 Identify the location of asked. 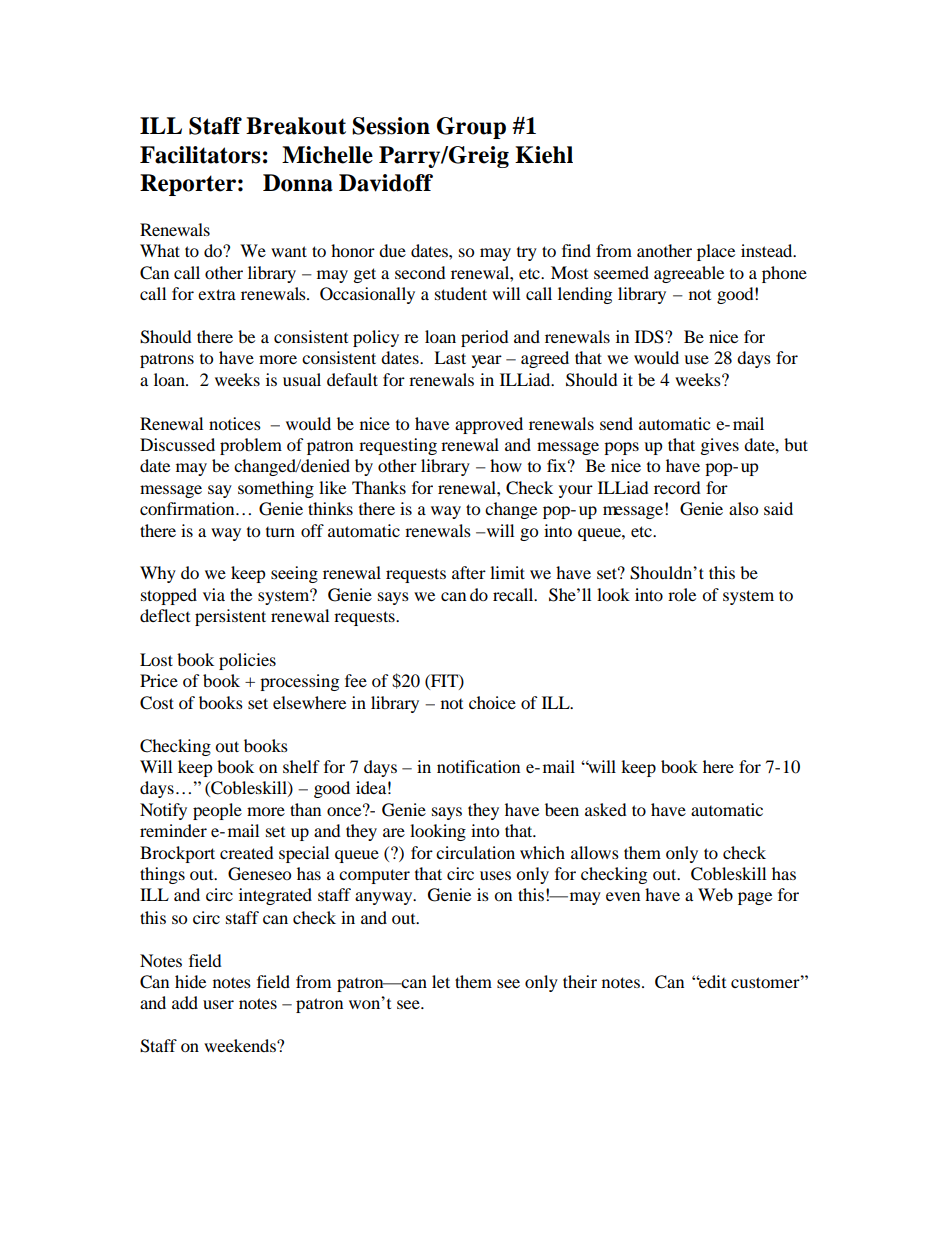
(606, 809).
